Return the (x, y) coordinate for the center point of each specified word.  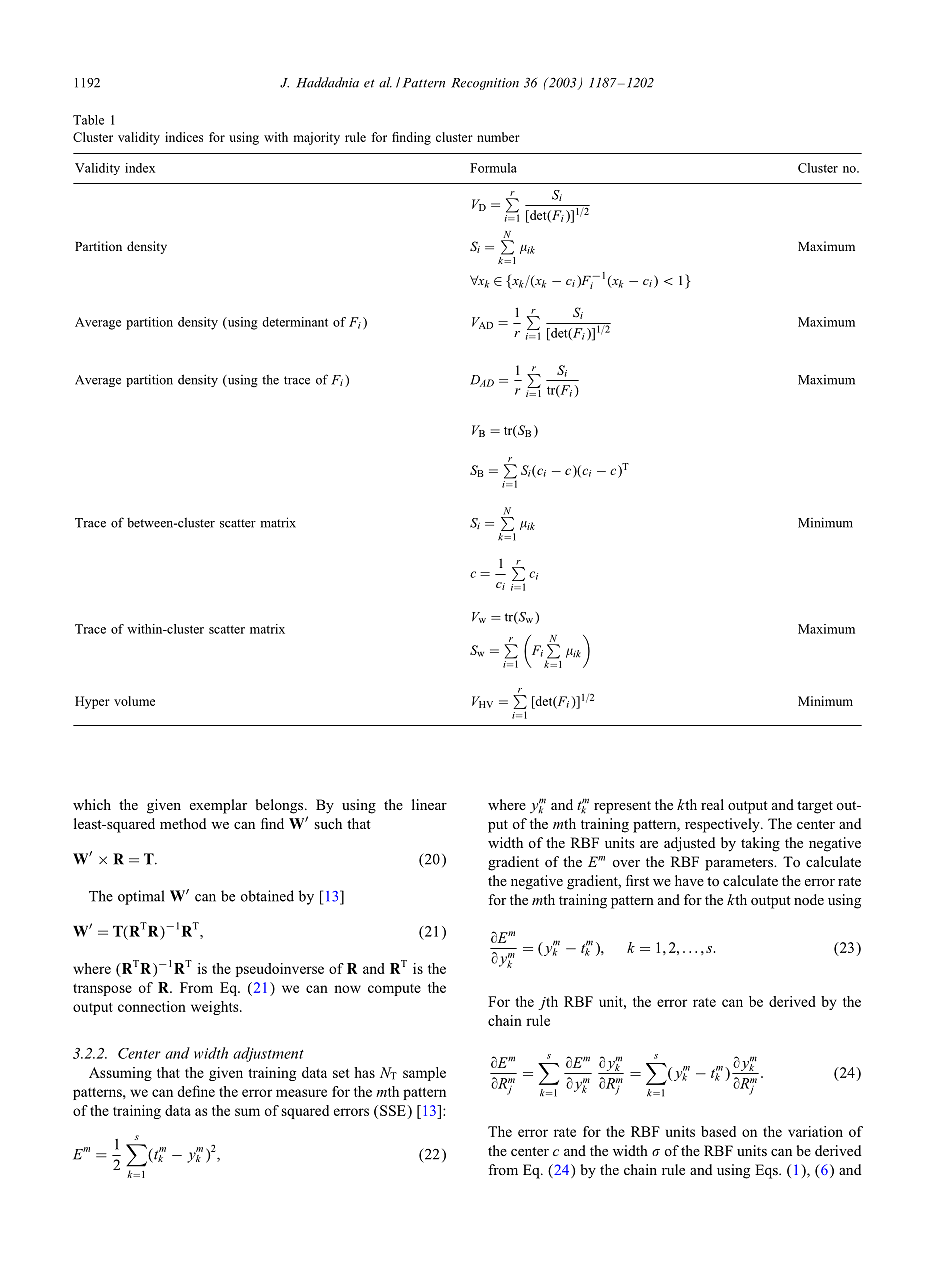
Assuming (120, 1074)
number (498, 137)
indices (184, 137)
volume (134, 701)
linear (429, 804)
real (712, 804)
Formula (493, 168)
